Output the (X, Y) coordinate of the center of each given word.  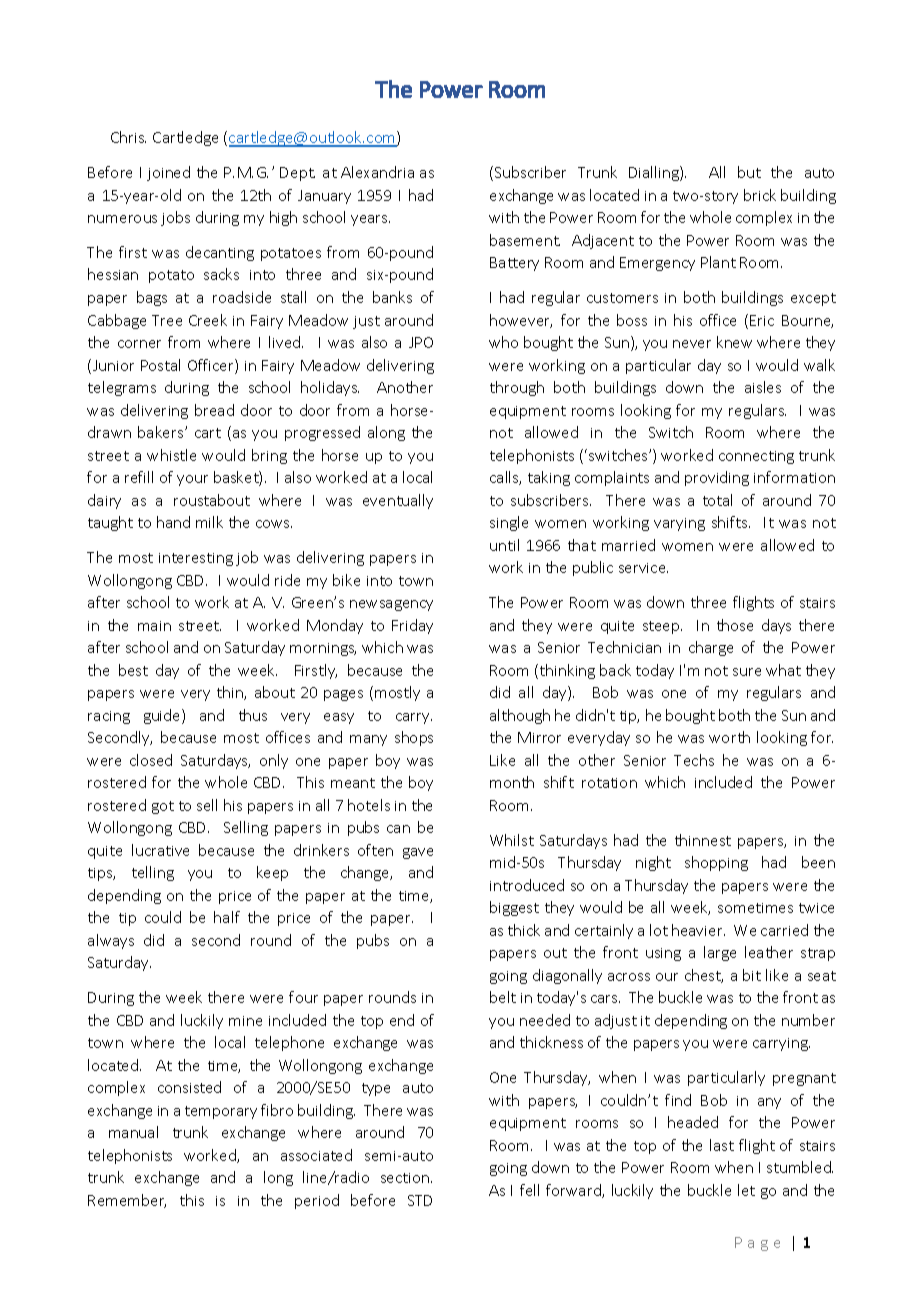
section (406, 1178)
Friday (412, 626)
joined (168, 173)
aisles (763, 387)
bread (214, 410)
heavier (698, 930)
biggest (514, 908)
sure (747, 672)
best (133, 670)
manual (133, 1132)
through (517, 388)
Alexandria (377, 172)
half (227, 917)
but (749, 172)
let (746, 1190)
